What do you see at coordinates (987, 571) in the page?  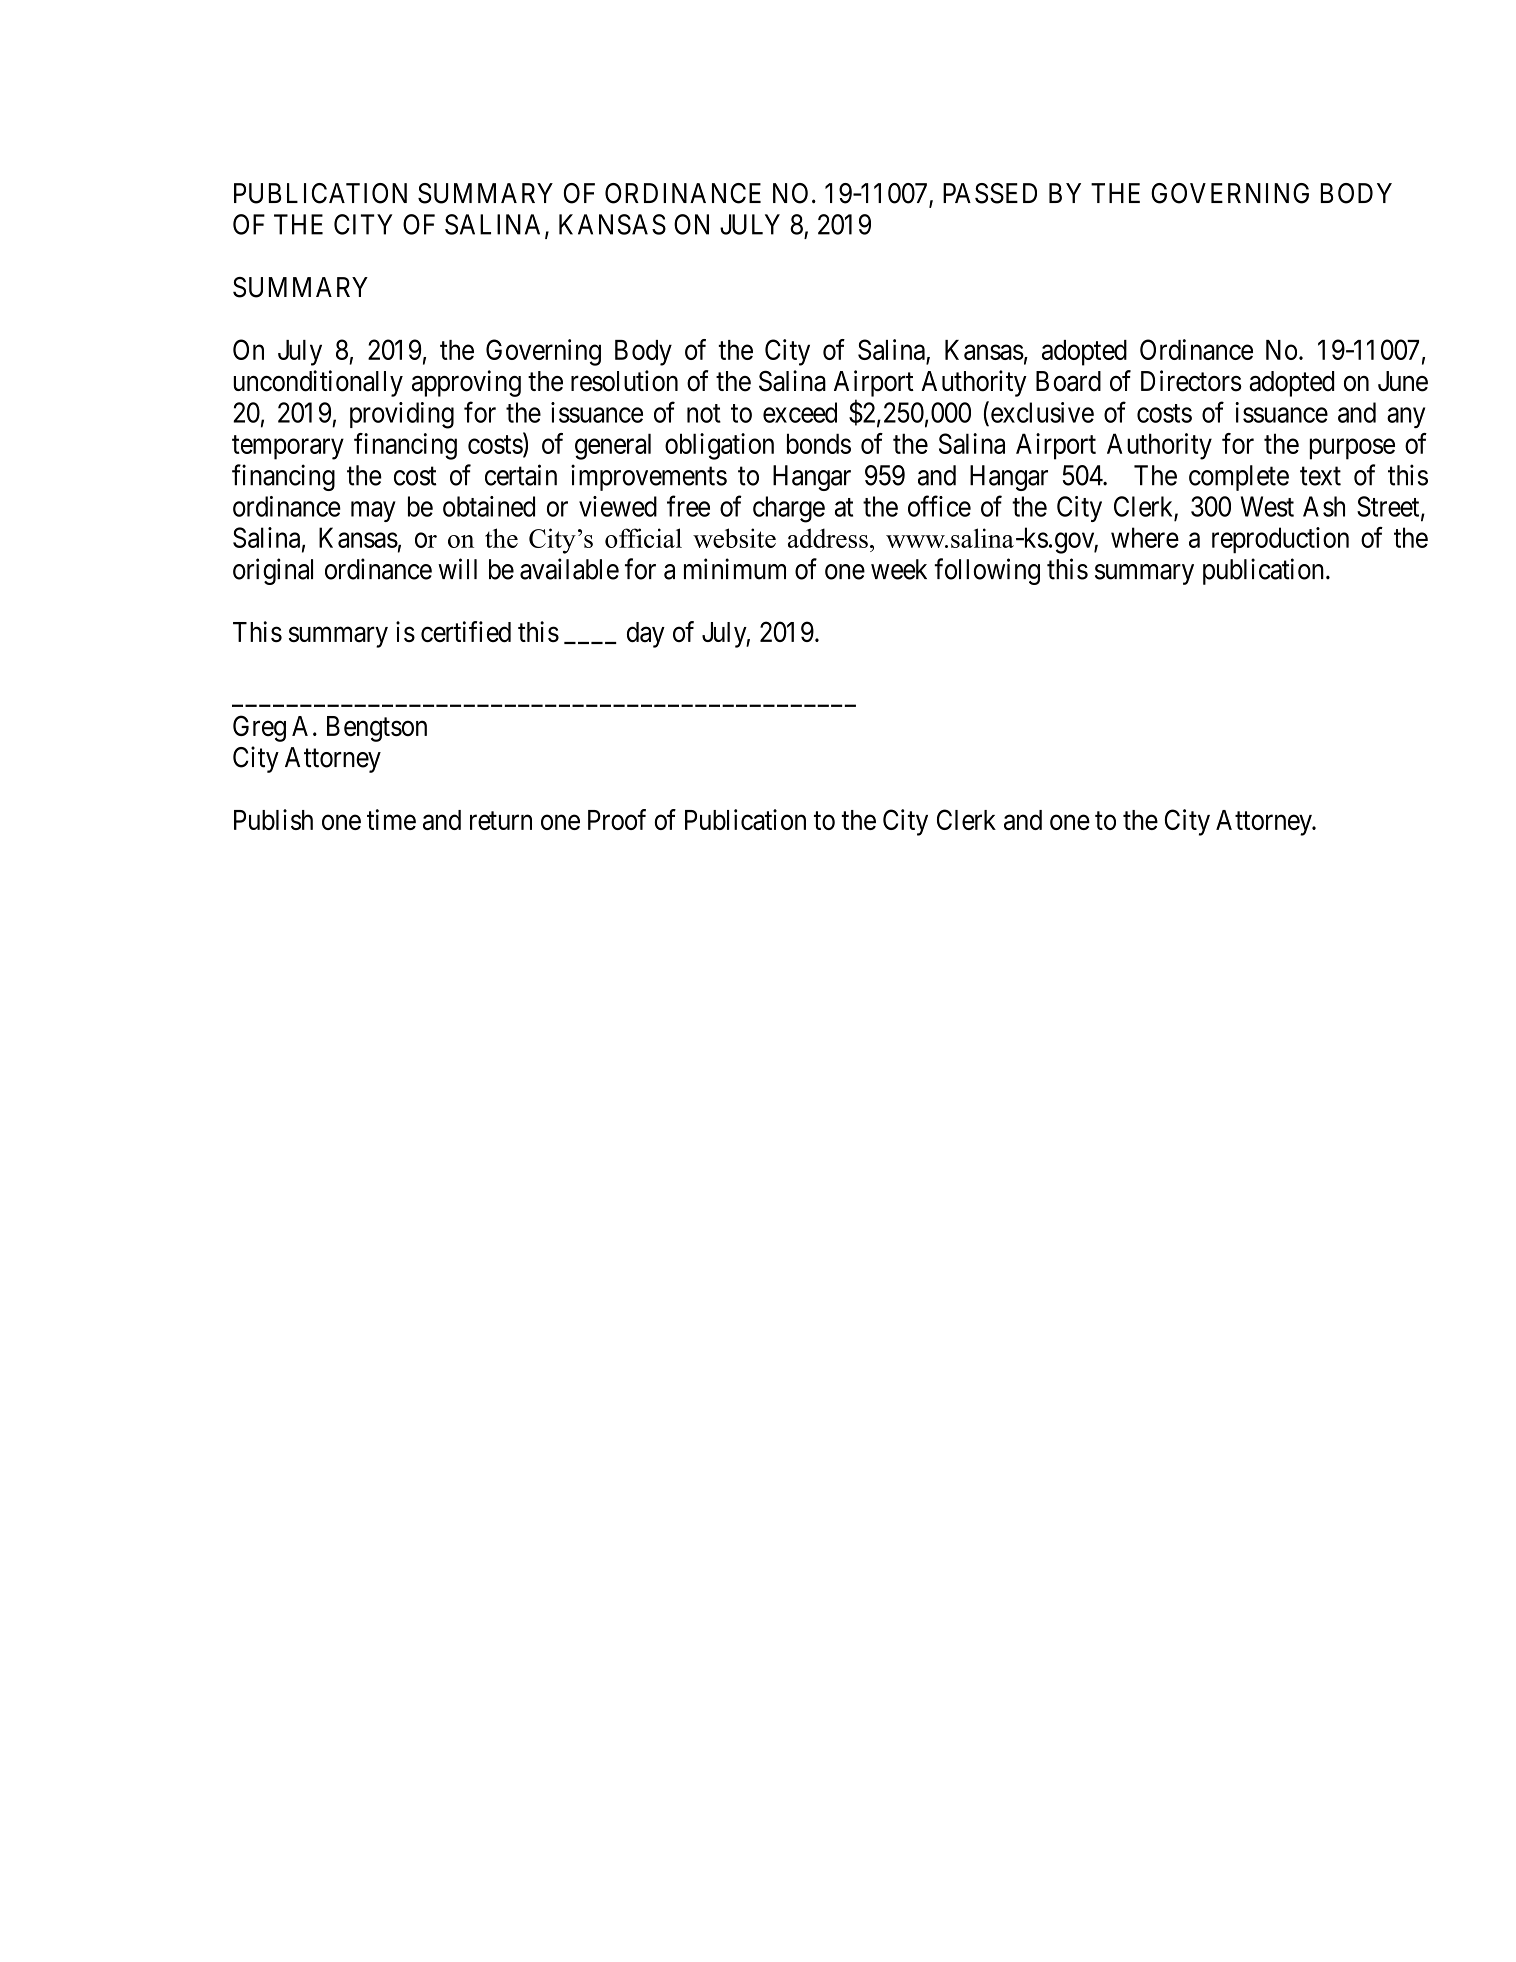 I see `following` at bounding box center [987, 571].
